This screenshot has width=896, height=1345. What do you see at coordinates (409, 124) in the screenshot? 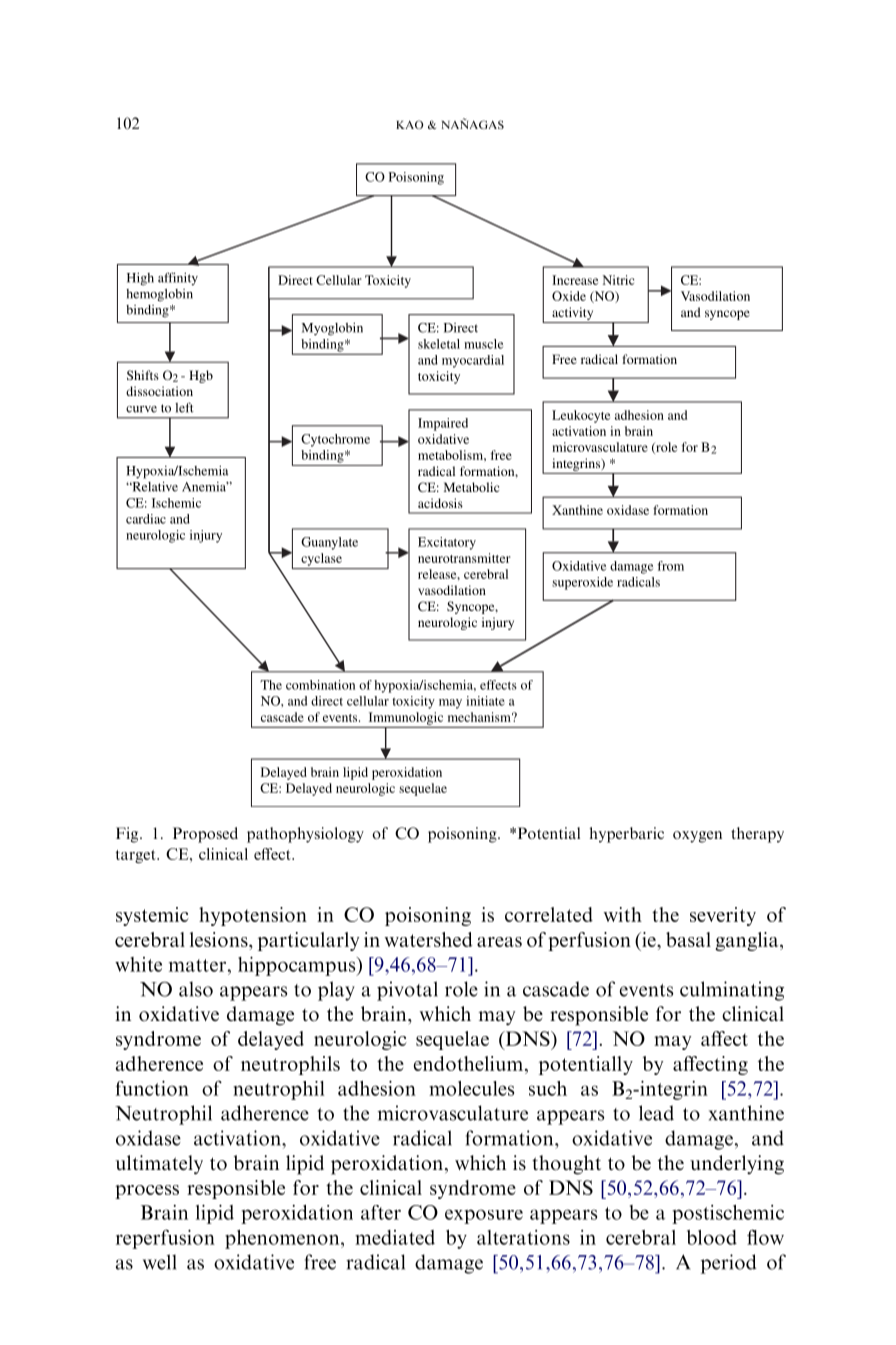
I see `KAO` at bounding box center [409, 124].
